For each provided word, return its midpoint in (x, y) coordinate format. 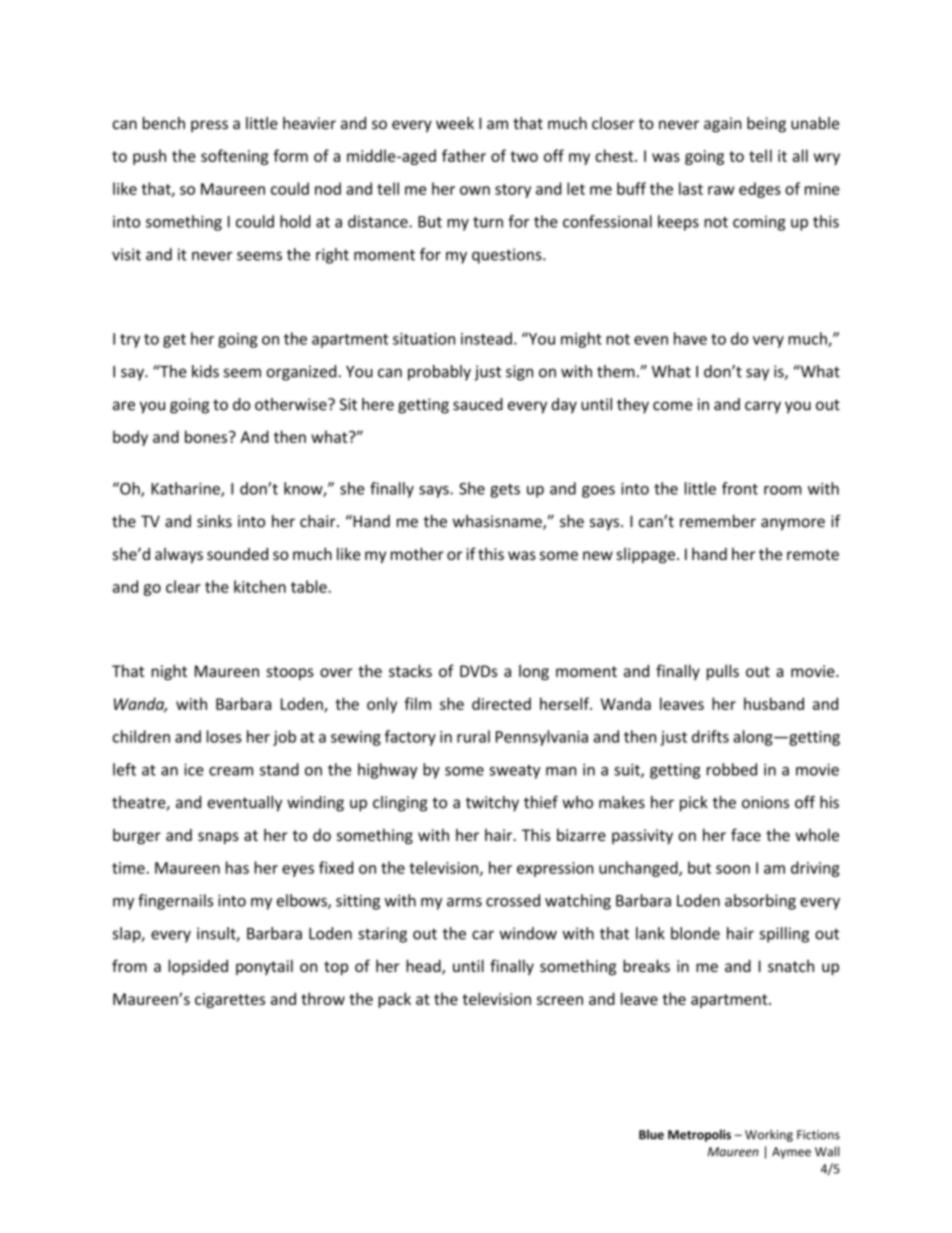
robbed (732, 769)
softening (234, 157)
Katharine (186, 489)
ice (194, 769)
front (740, 488)
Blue (651, 1134)
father (464, 155)
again (723, 125)
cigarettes (230, 1000)
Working (769, 1135)
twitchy (492, 804)
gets (505, 491)
